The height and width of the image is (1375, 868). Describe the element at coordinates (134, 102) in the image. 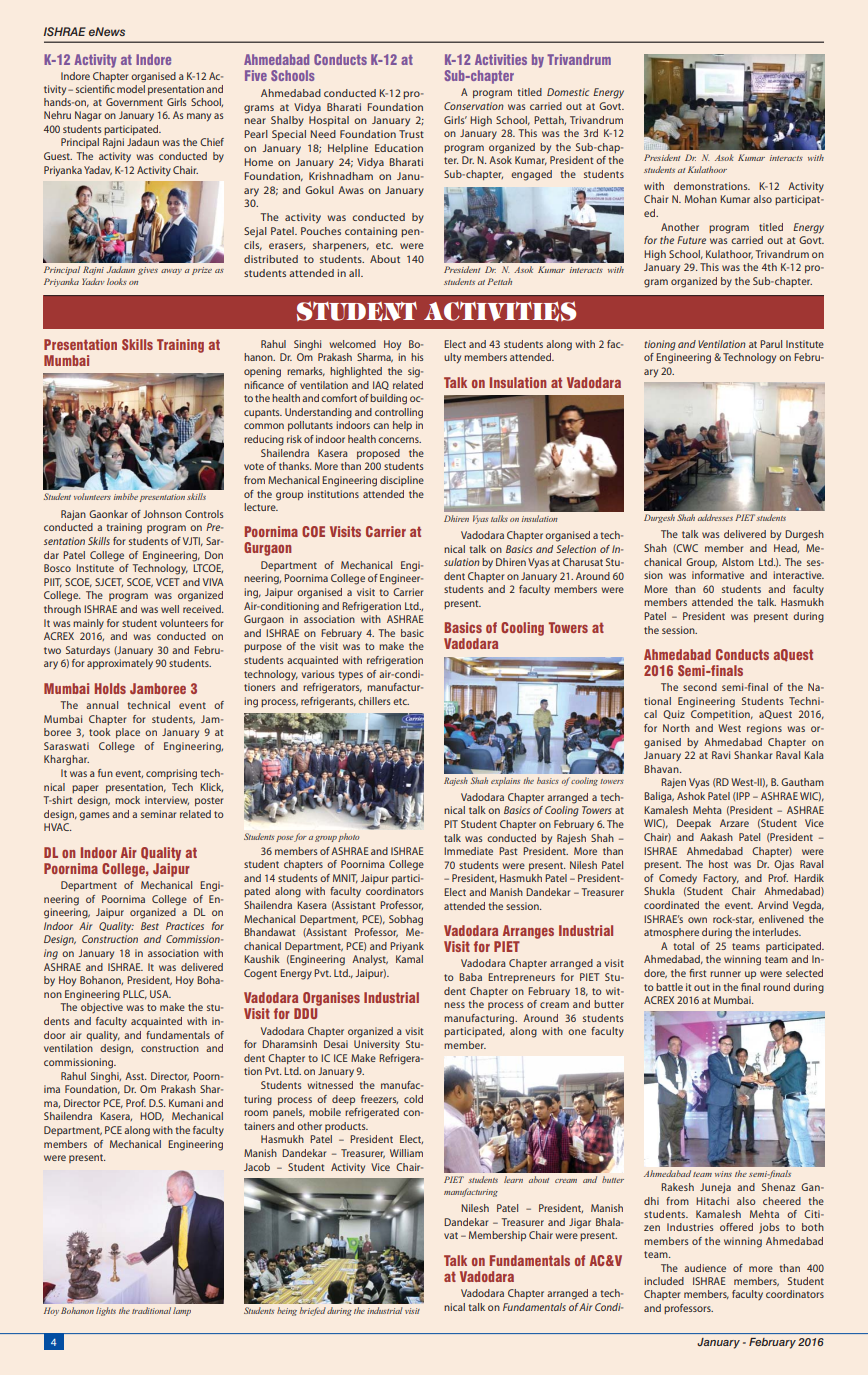

I see `Government` at that location.
